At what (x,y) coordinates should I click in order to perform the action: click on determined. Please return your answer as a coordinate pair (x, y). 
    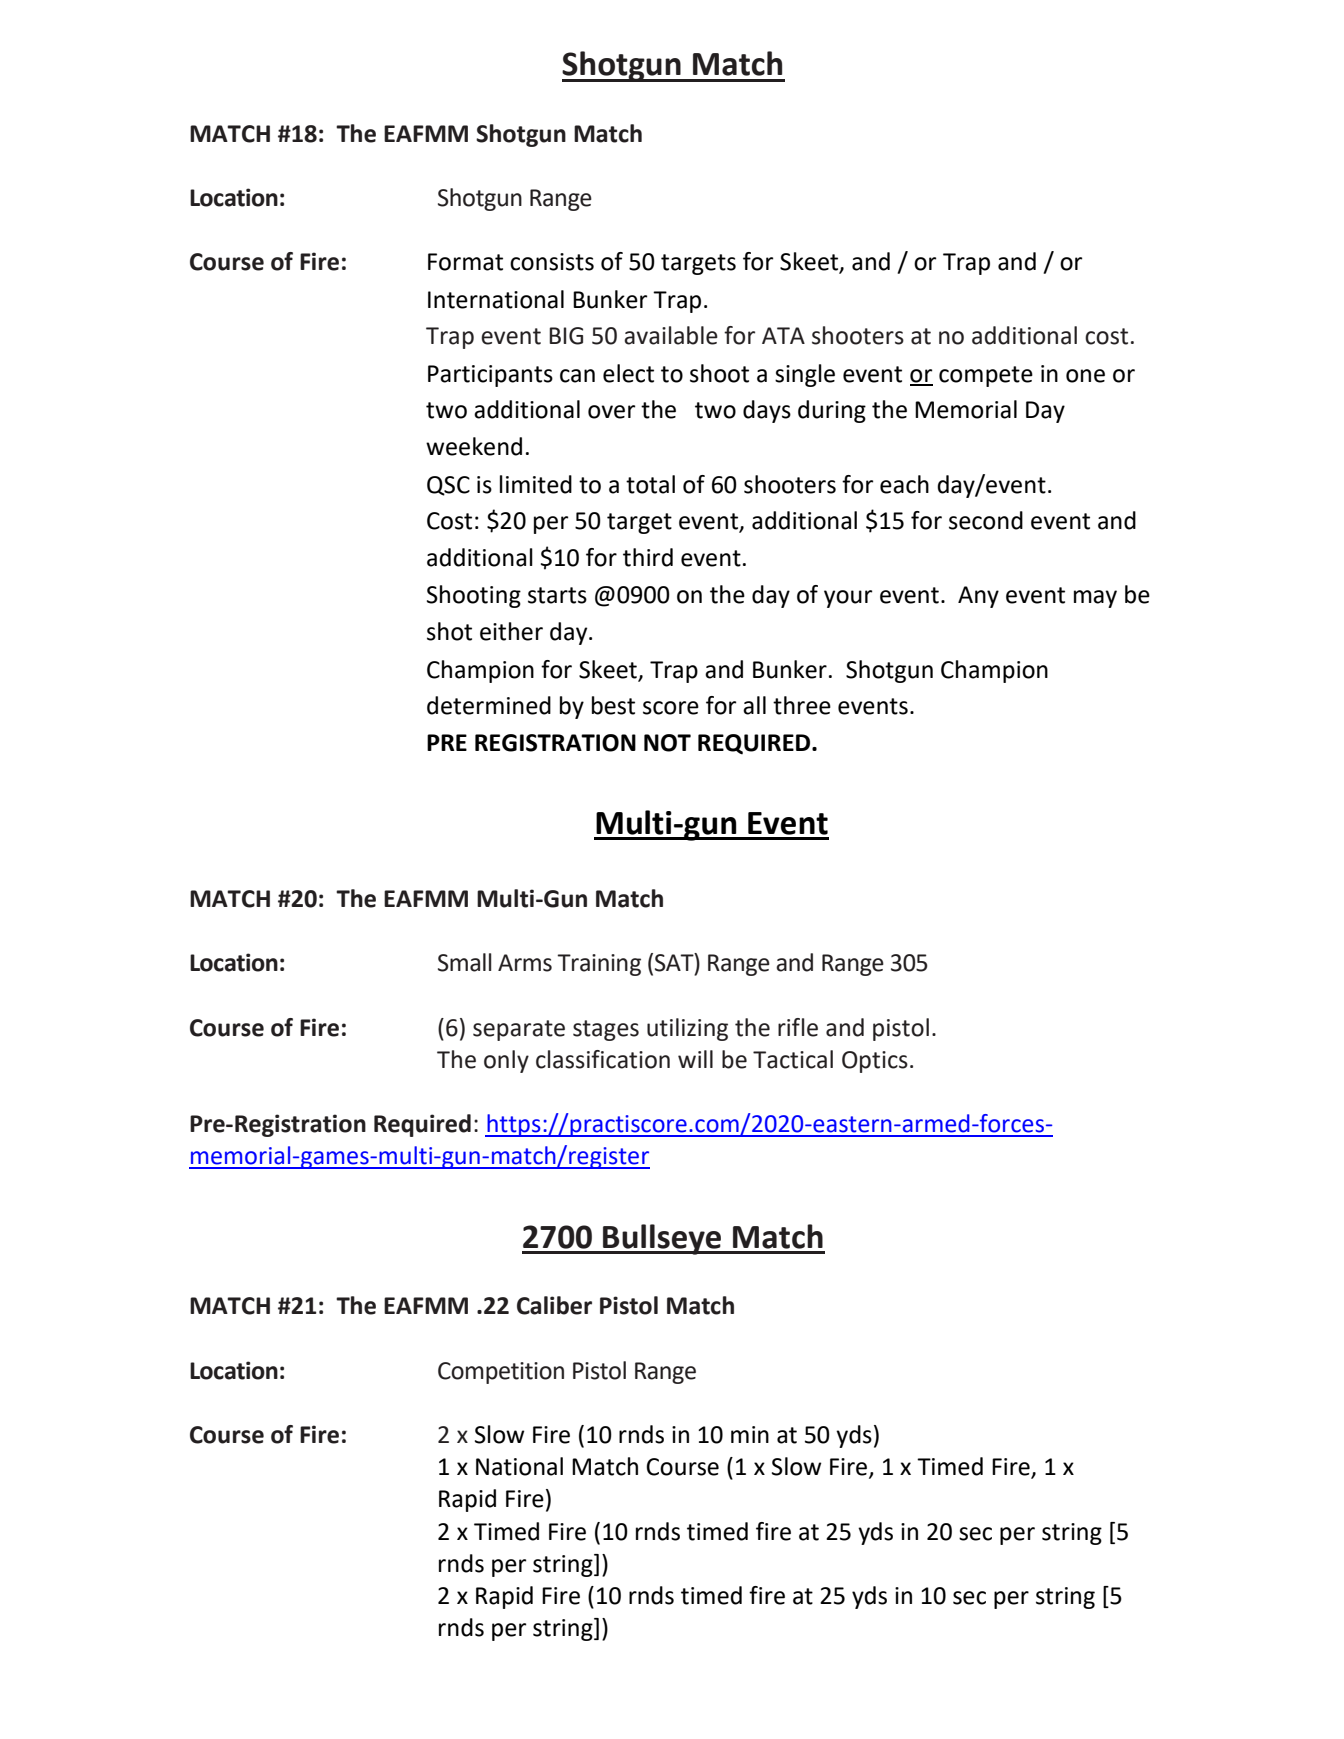
    Looking at the image, I should click on (489, 705).
